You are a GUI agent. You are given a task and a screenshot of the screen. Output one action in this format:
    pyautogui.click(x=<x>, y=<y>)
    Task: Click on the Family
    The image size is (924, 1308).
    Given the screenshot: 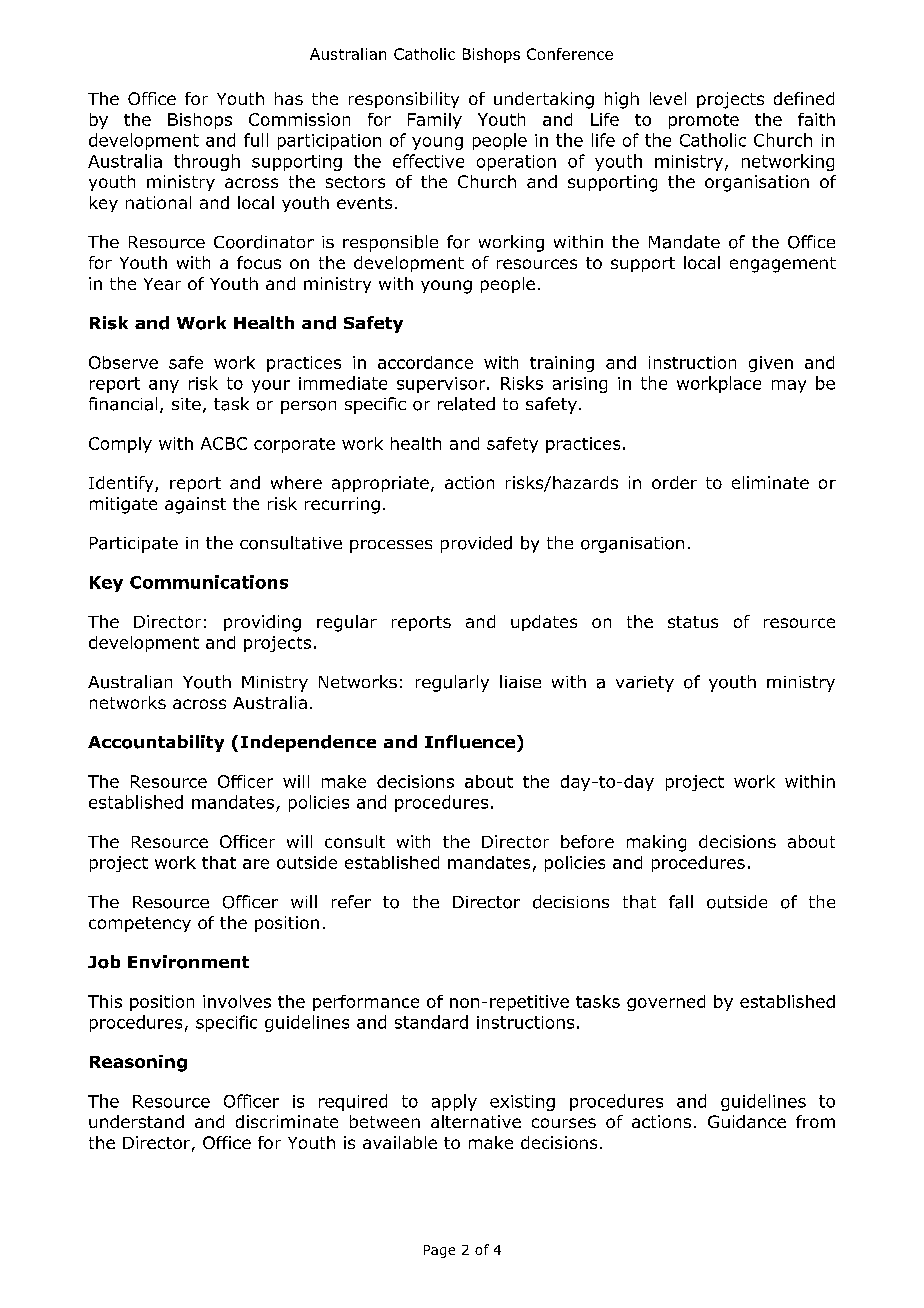 What is the action you would take?
    pyautogui.click(x=435, y=121)
